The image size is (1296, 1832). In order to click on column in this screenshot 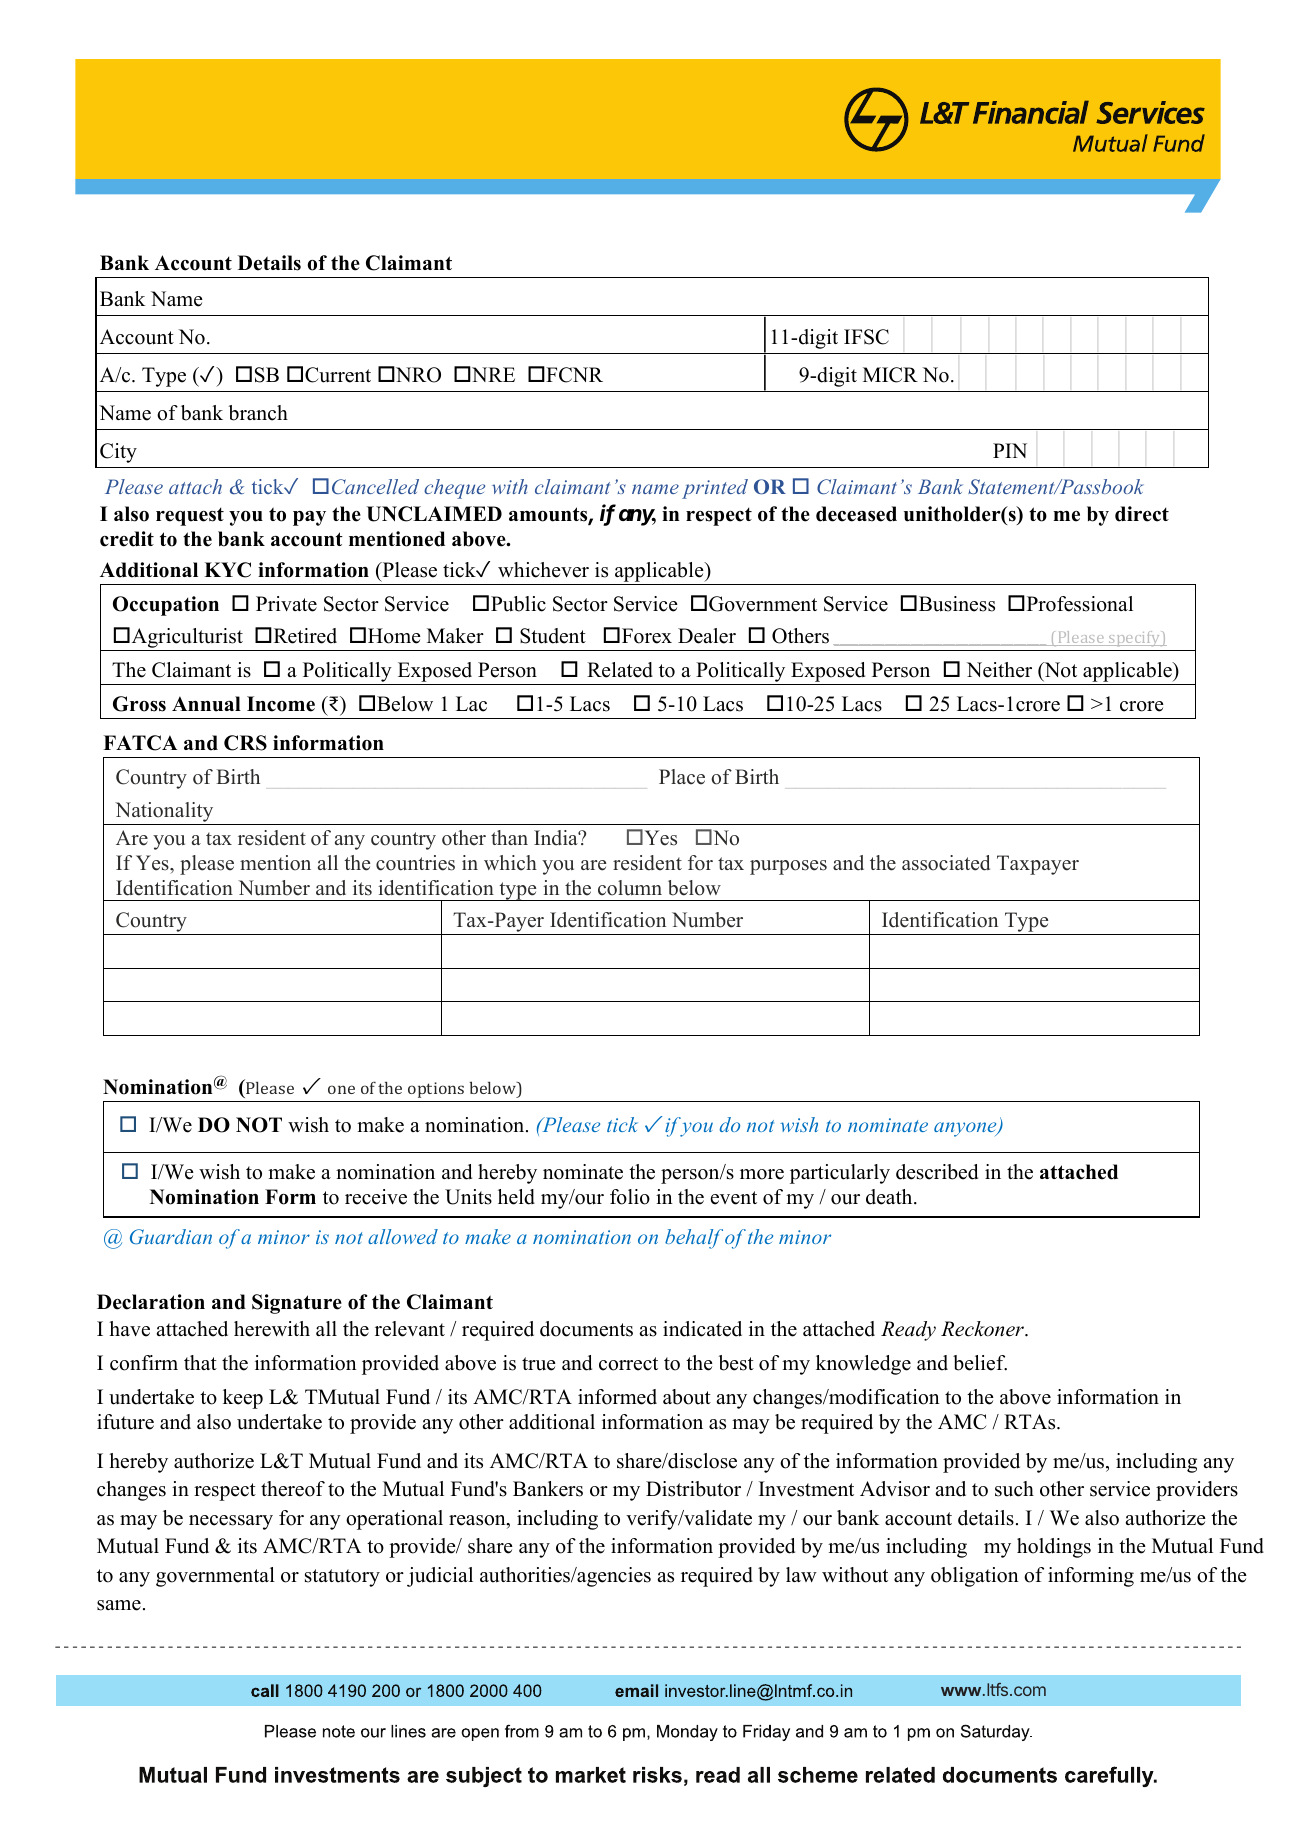, I will do `click(630, 888)`.
